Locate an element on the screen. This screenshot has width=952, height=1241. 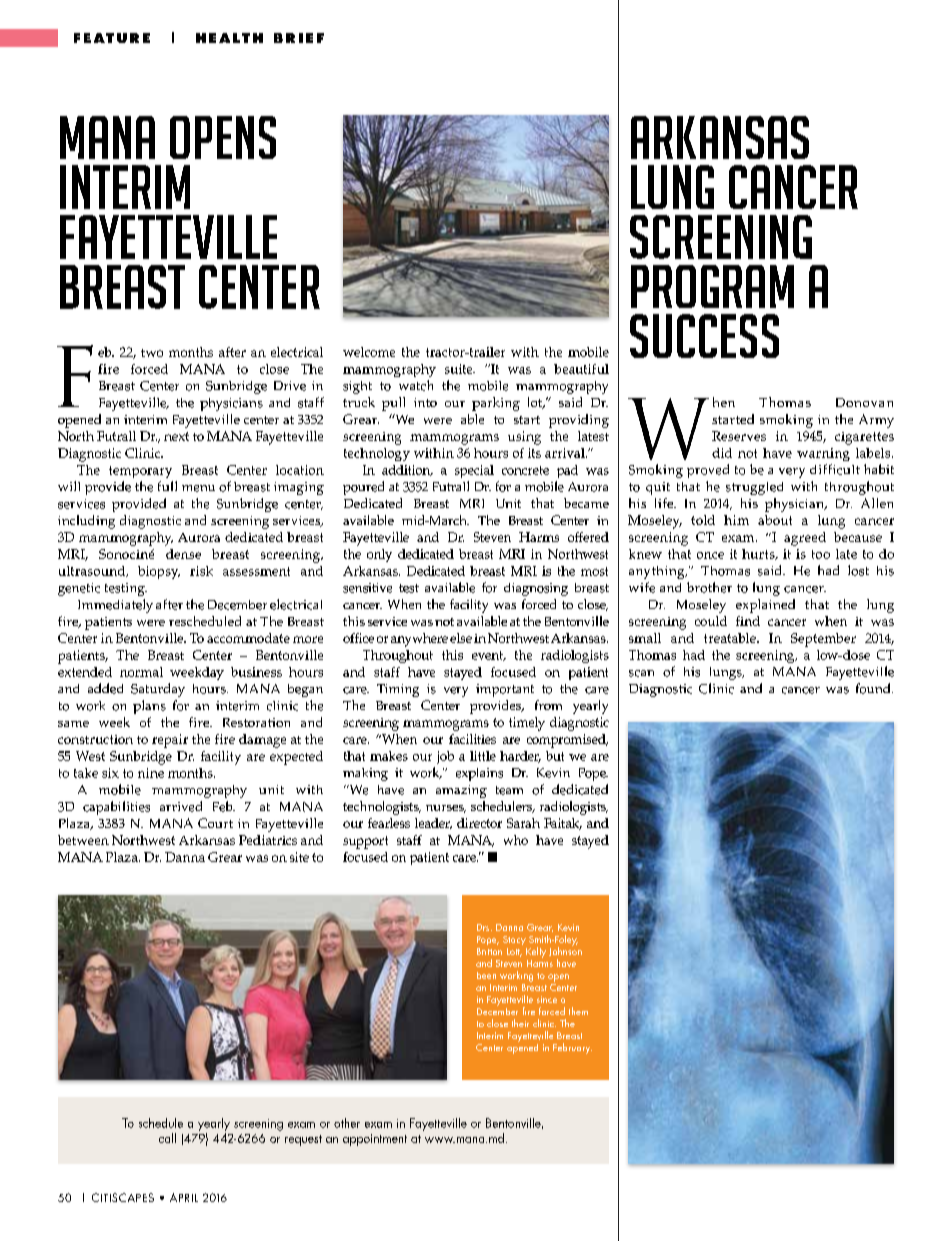
biopsy is located at coordinates (159, 572).
